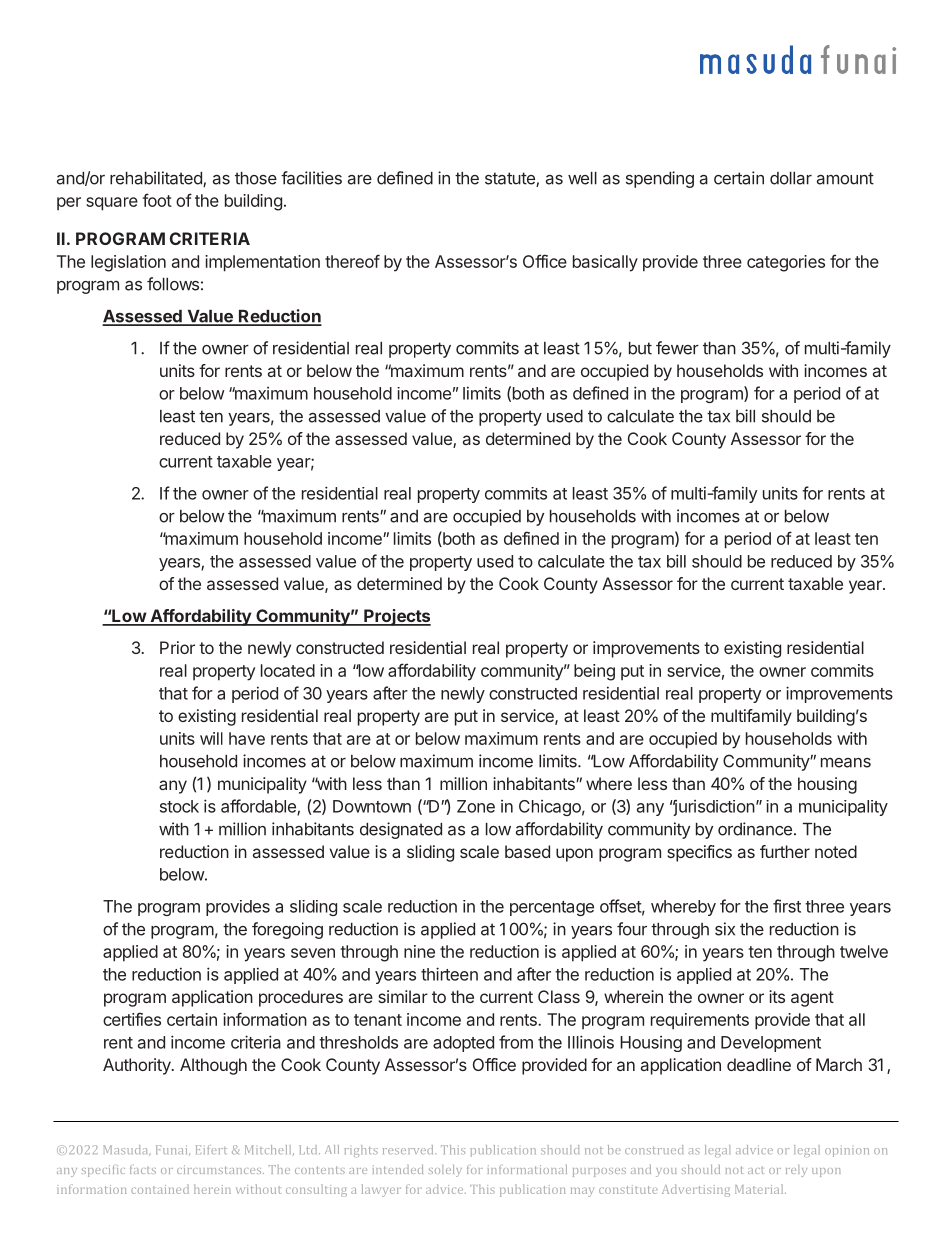 This page has width=952, height=1233. Describe the element at coordinates (476, 806) in the page. I see `Zone` at that location.
